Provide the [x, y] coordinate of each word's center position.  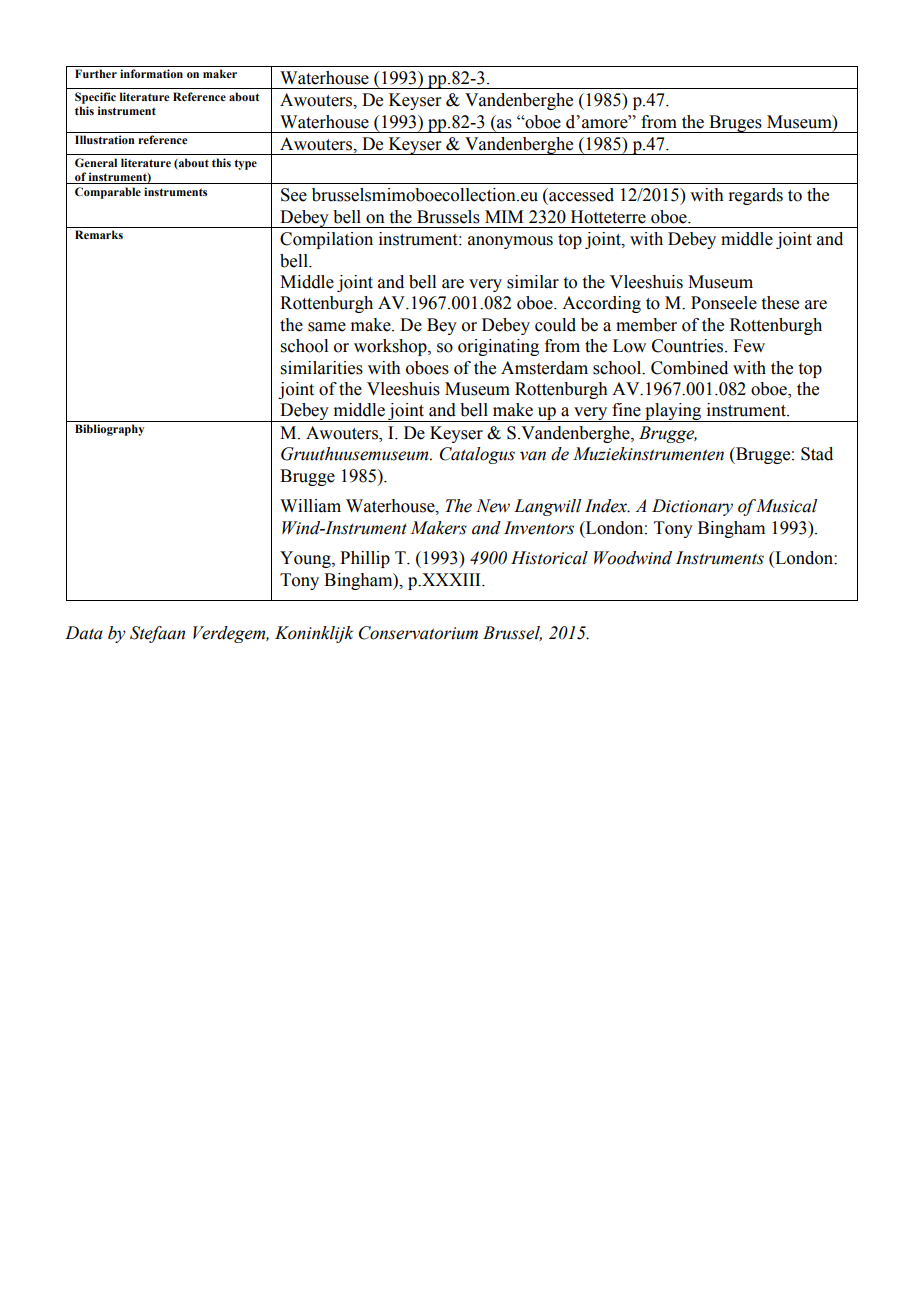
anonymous [510, 242]
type [245, 164]
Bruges [735, 124]
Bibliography [109, 430]
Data [84, 633]
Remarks [99, 234]
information [151, 73]
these [780, 303]
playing [673, 412]
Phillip [365, 559]
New [493, 506]
